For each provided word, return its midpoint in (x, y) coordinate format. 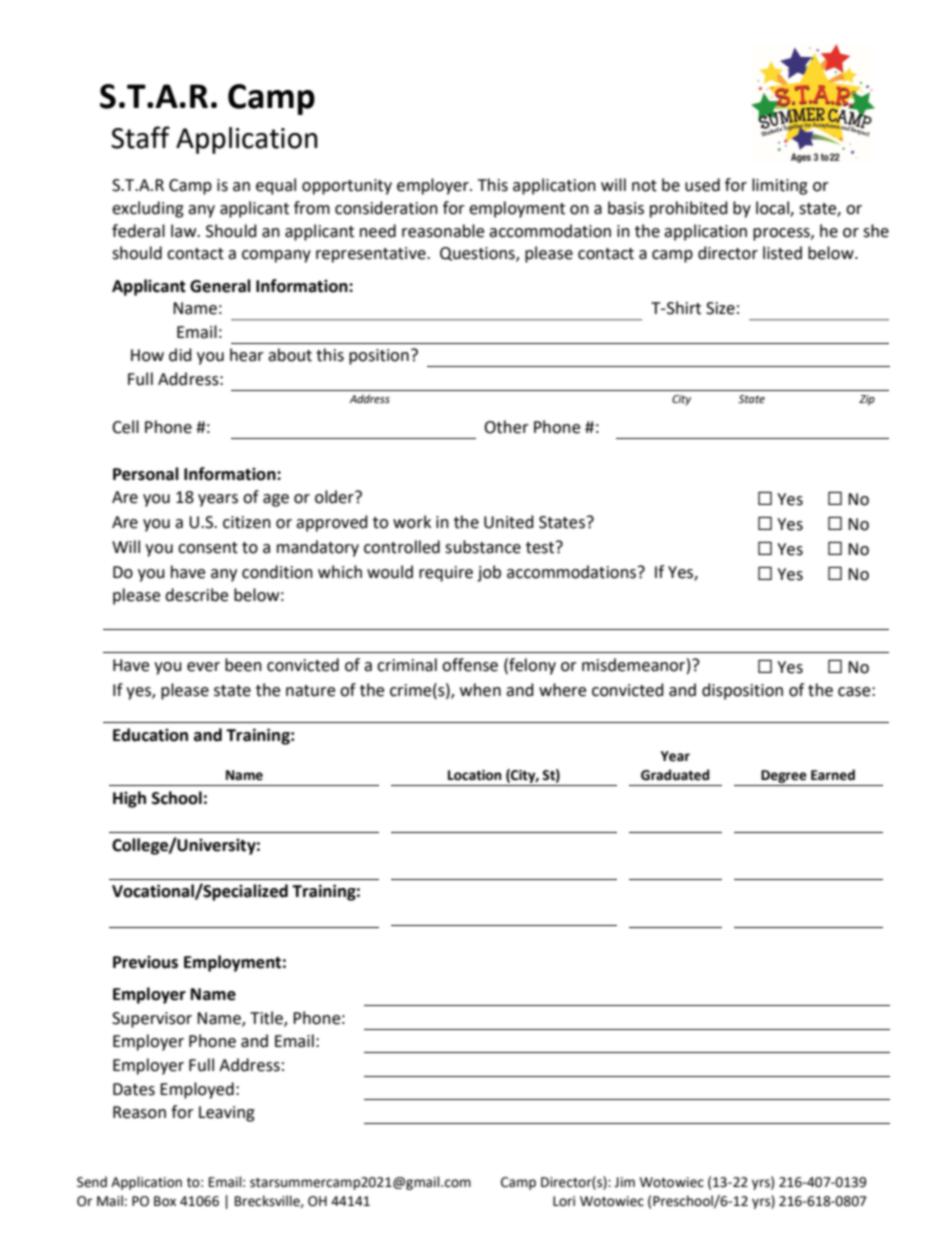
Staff (140, 137)
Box (165, 1201)
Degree (784, 776)
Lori (564, 1201)
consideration (386, 208)
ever (203, 667)
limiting (780, 186)
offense (470, 665)
